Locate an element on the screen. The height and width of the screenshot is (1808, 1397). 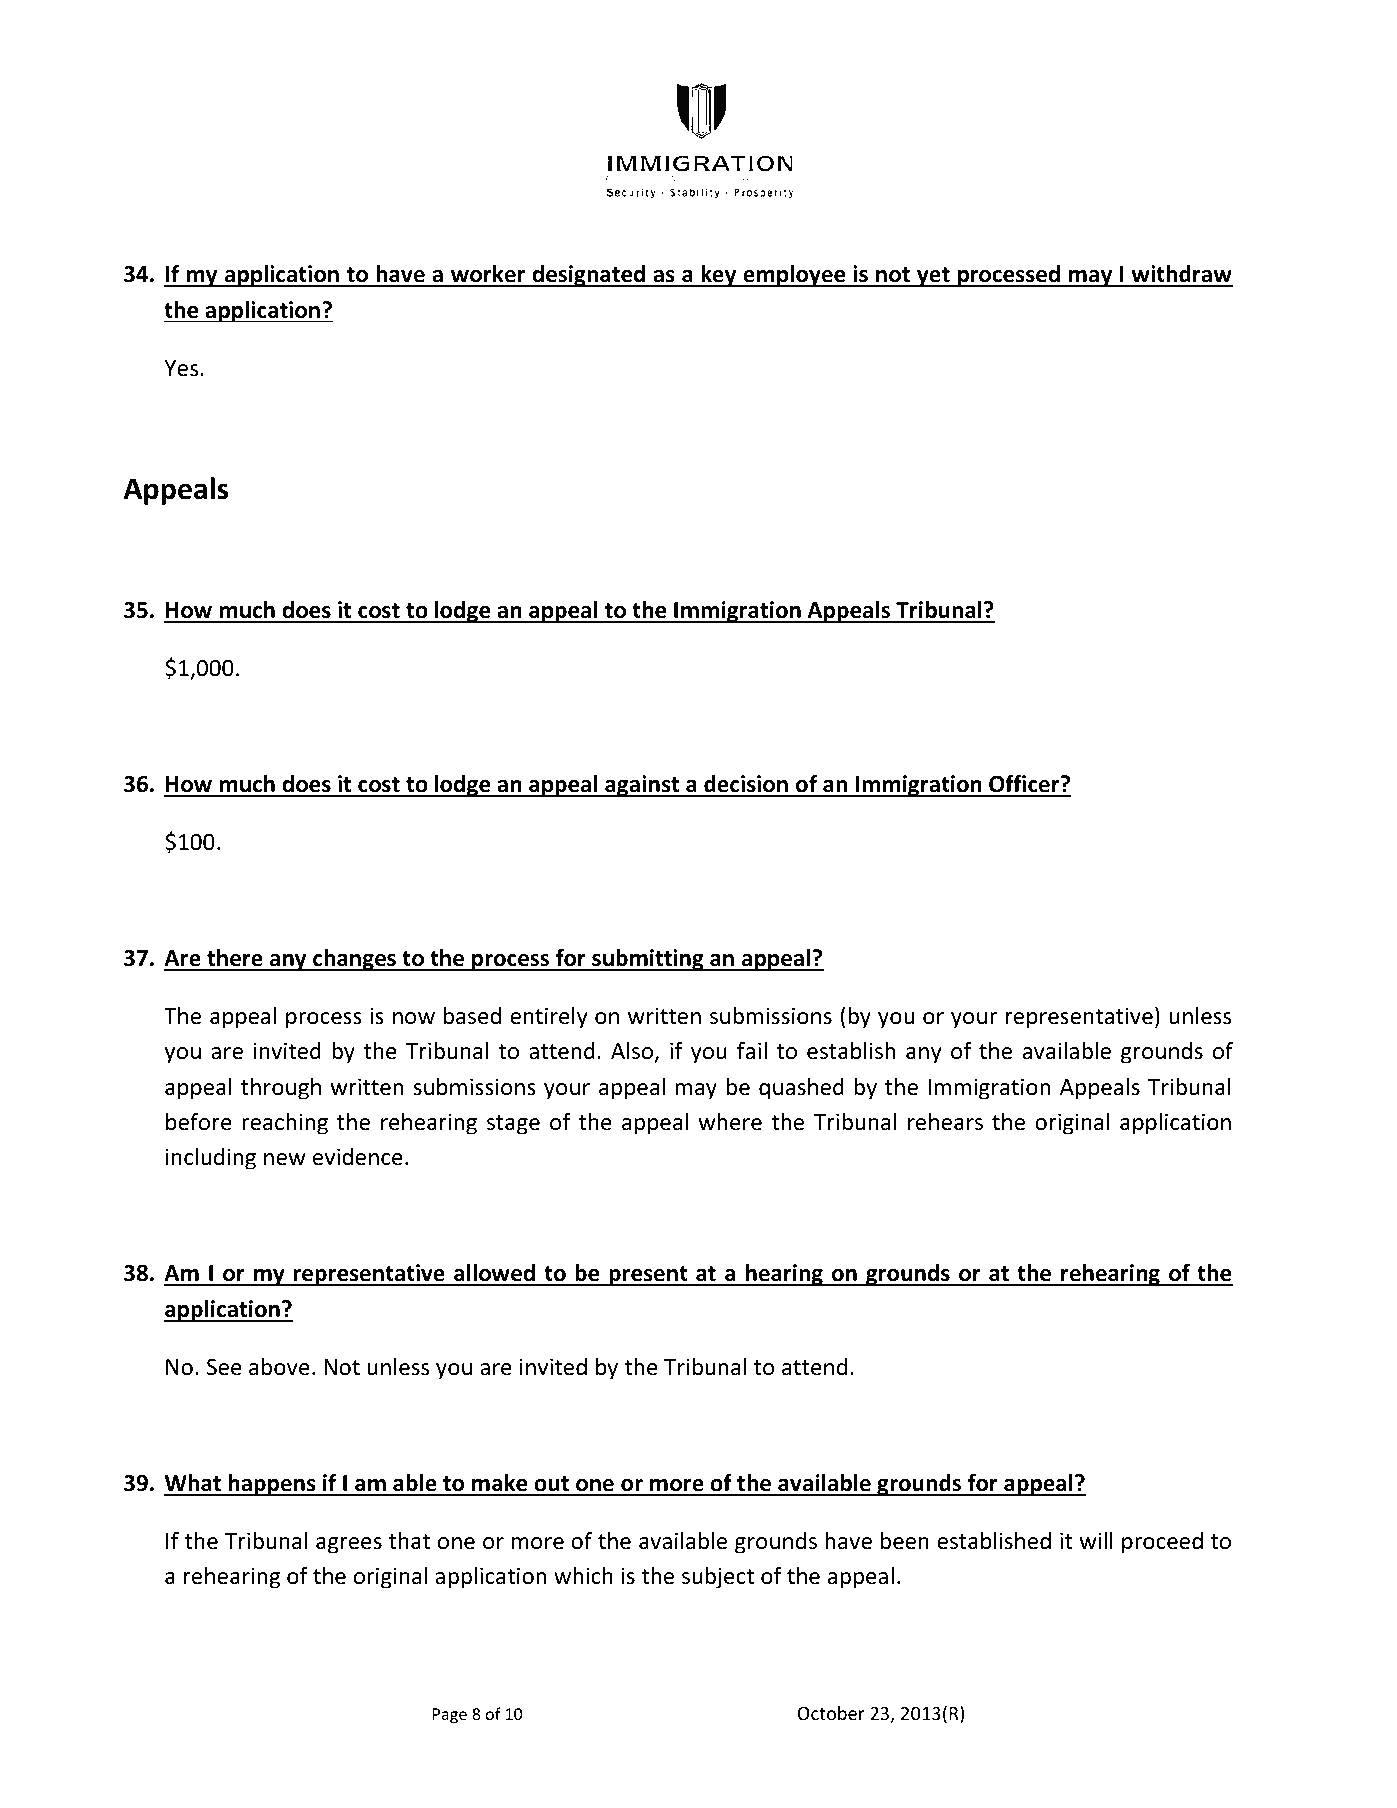
Yes is located at coordinates (181, 368).
